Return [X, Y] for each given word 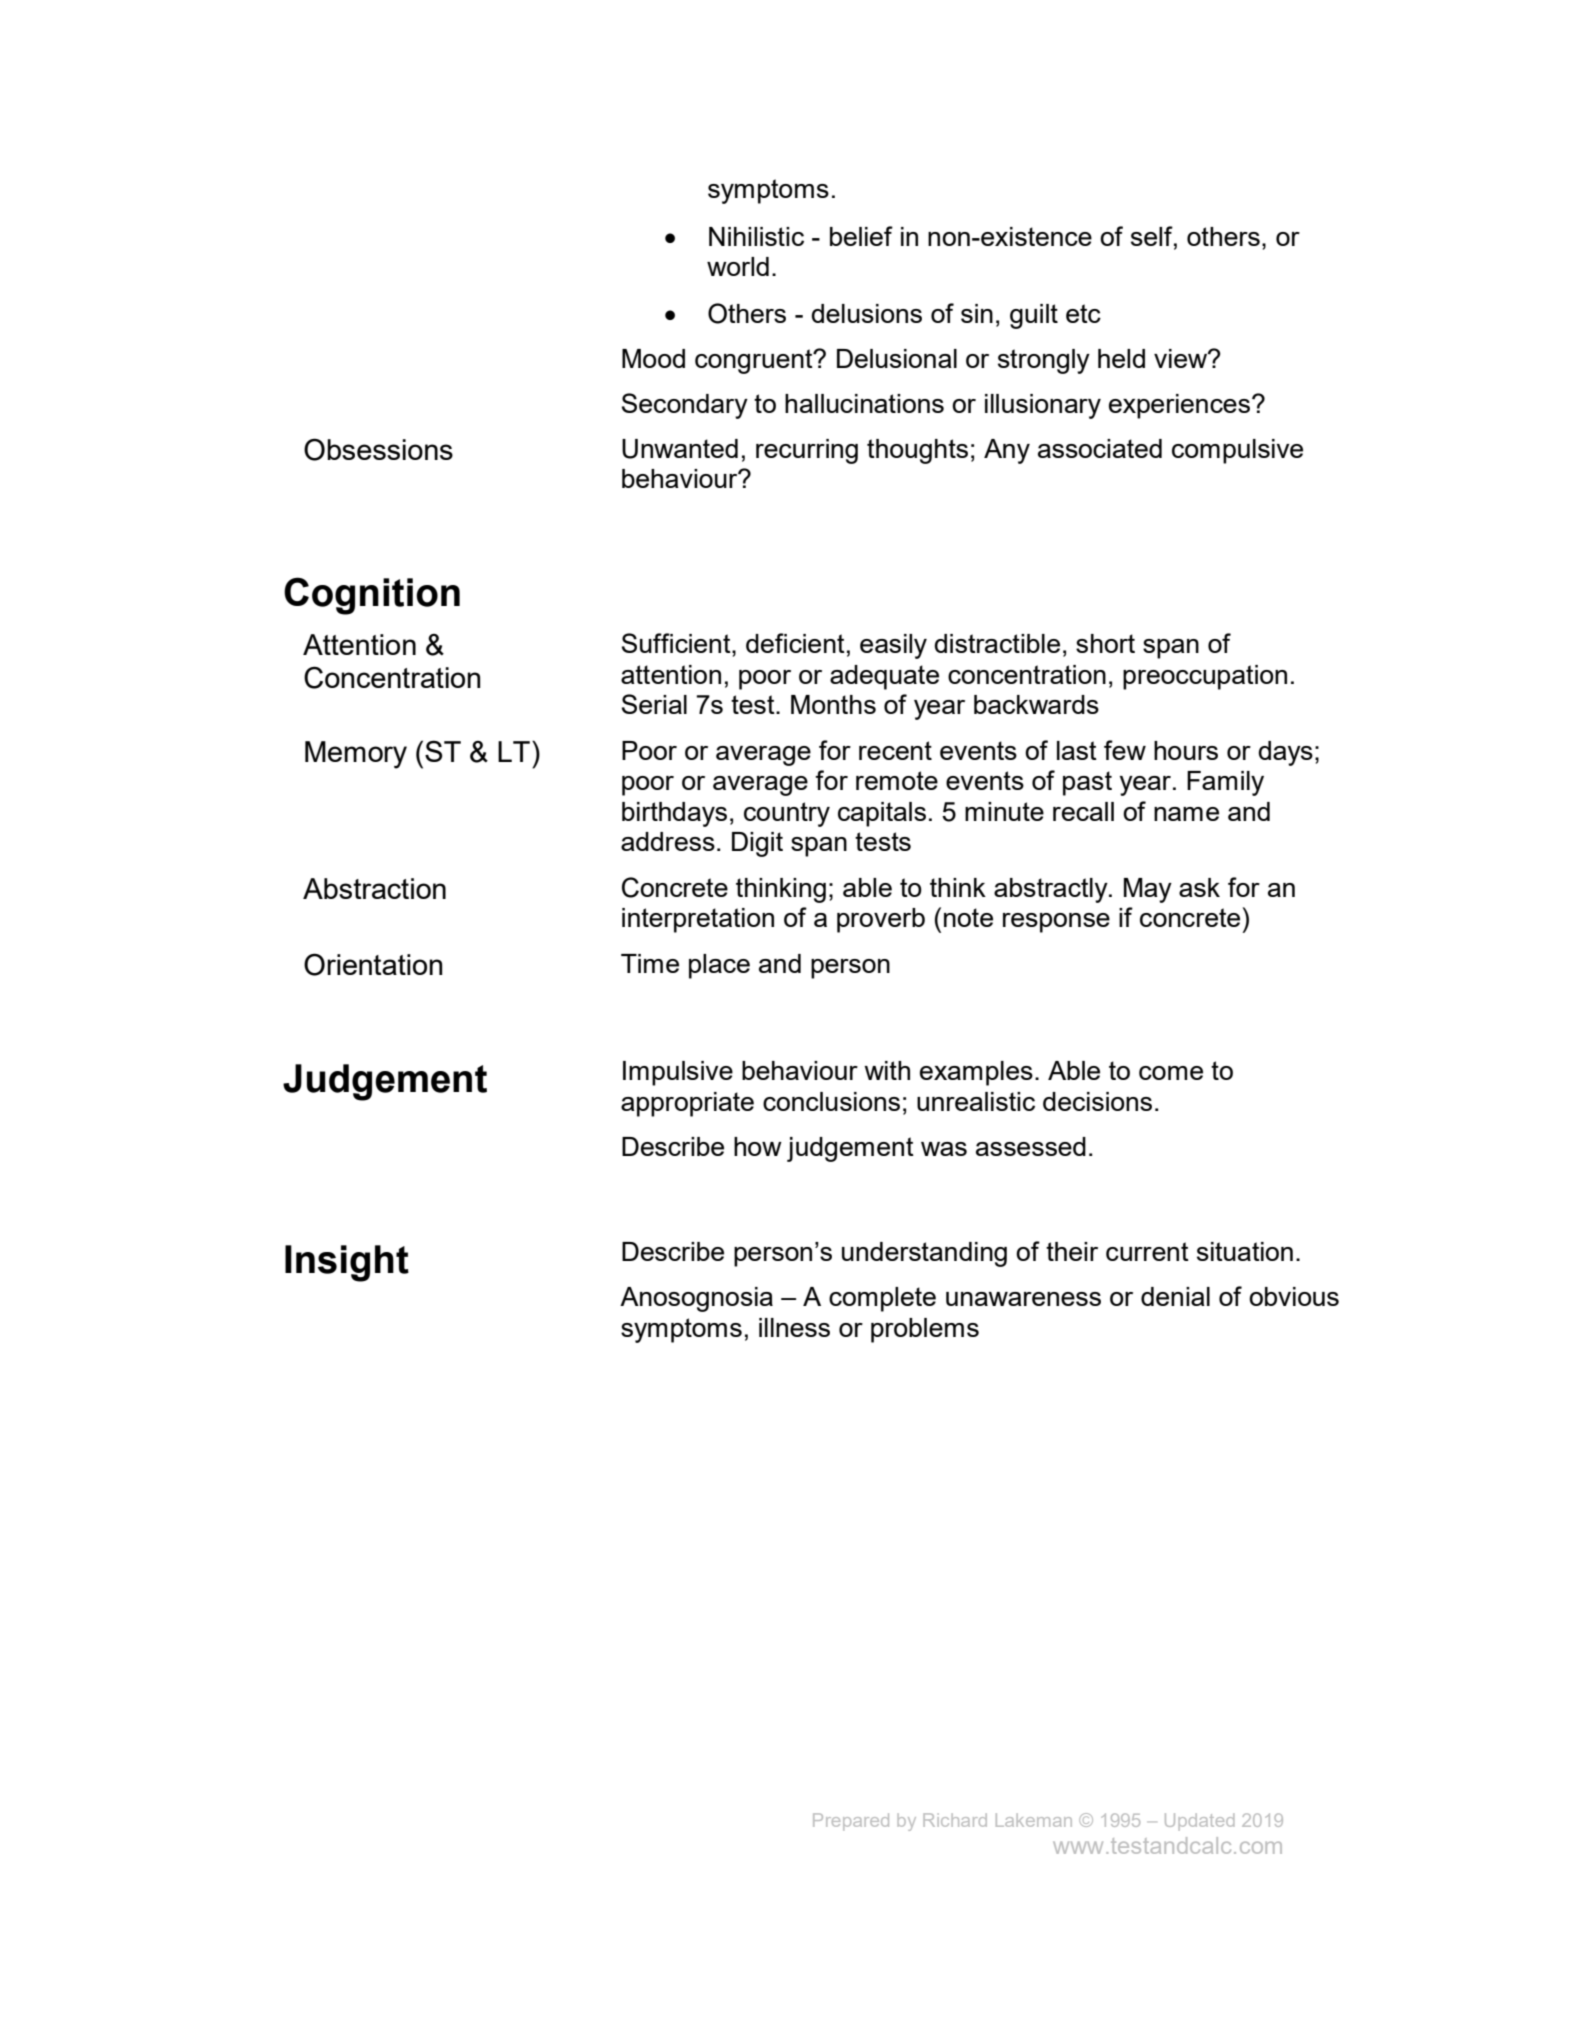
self [1153, 236]
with [887, 1070]
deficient [795, 643]
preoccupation [1205, 677]
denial [1175, 1296]
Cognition [372, 596]
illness [794, 1327]
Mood [653, 358]
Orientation [373, 964]
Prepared [851, 1822]
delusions [866, 313]
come [1171, 1073]
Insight [347, 1263]
